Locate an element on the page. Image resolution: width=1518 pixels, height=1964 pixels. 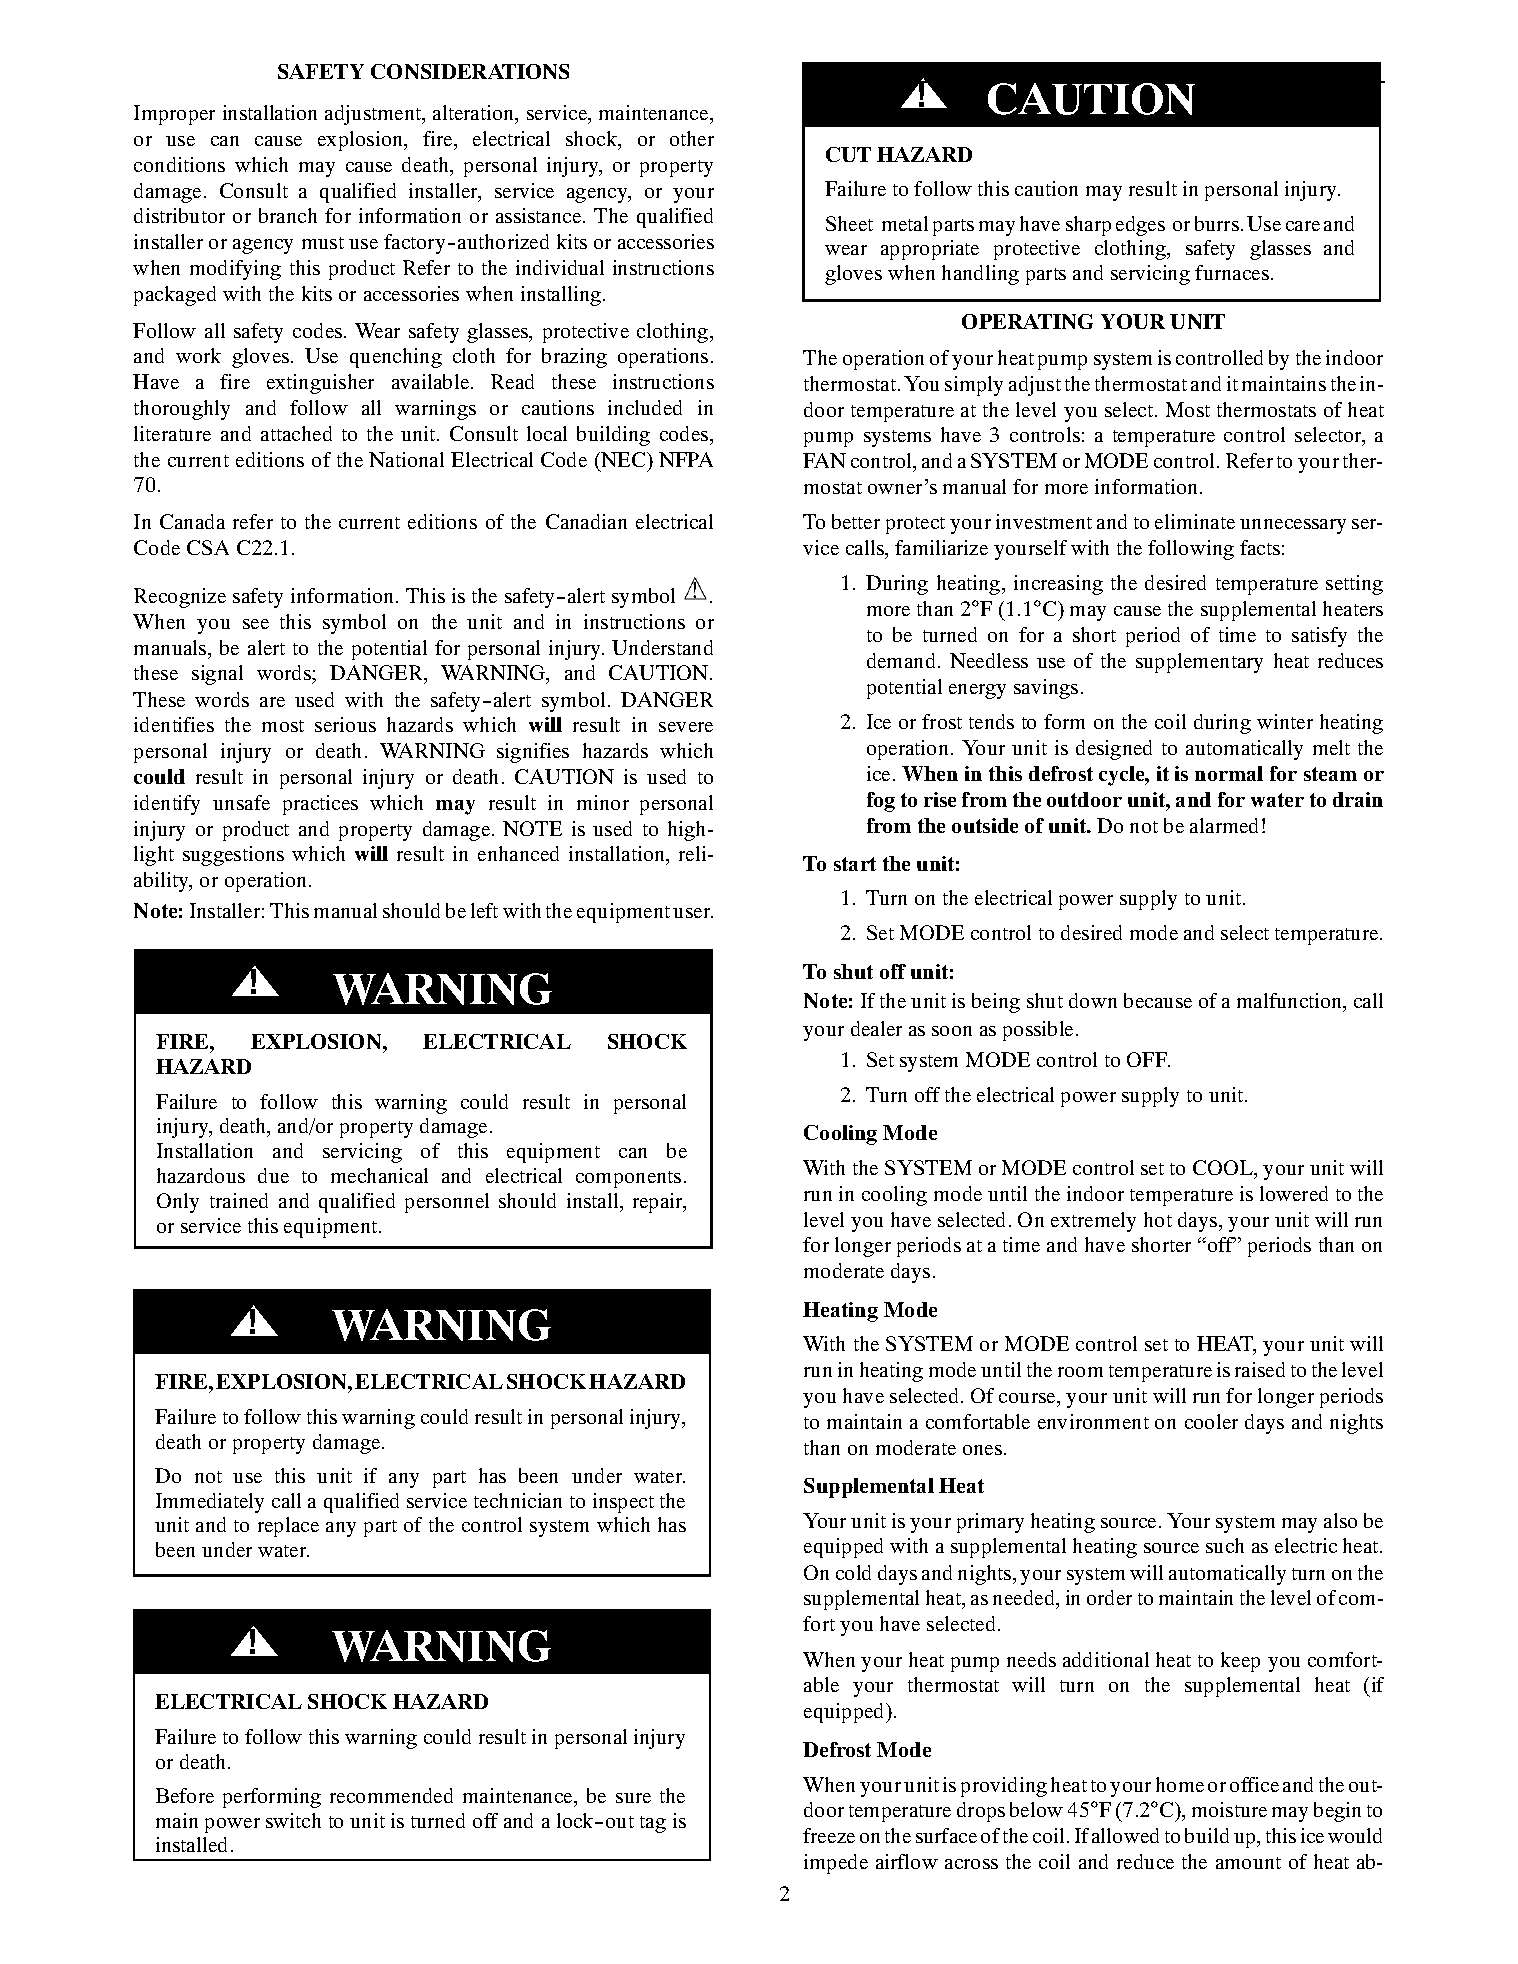
left is located at coordinates (484, 910).
